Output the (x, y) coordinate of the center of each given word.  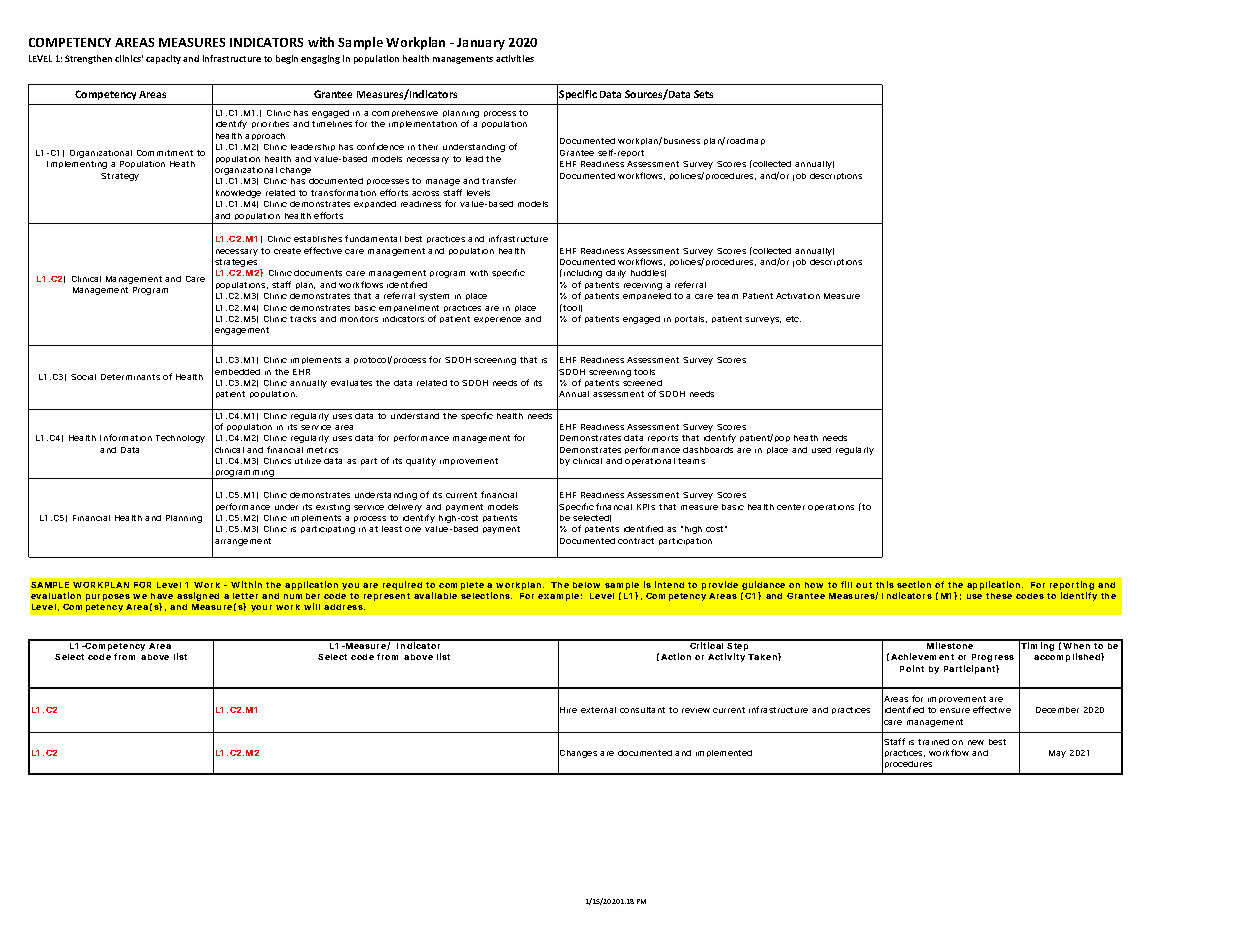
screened (642, 383)
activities (515, 58)
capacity (163, 59)
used (821, 450)
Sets (703, 94)
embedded (237, 372)
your (261, 608)
